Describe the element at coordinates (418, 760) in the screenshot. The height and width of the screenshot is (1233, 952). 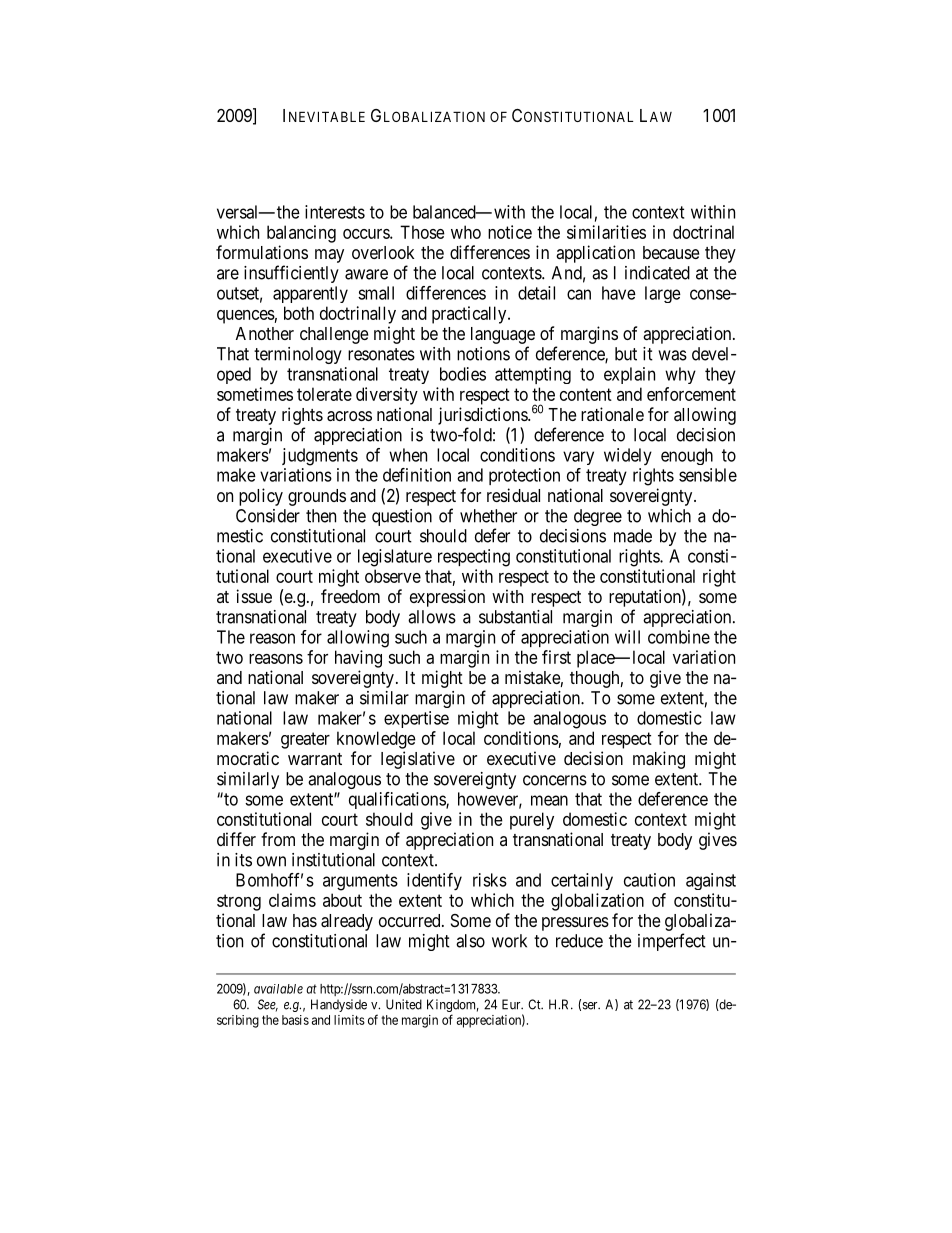
I see `legislative` at that location.
